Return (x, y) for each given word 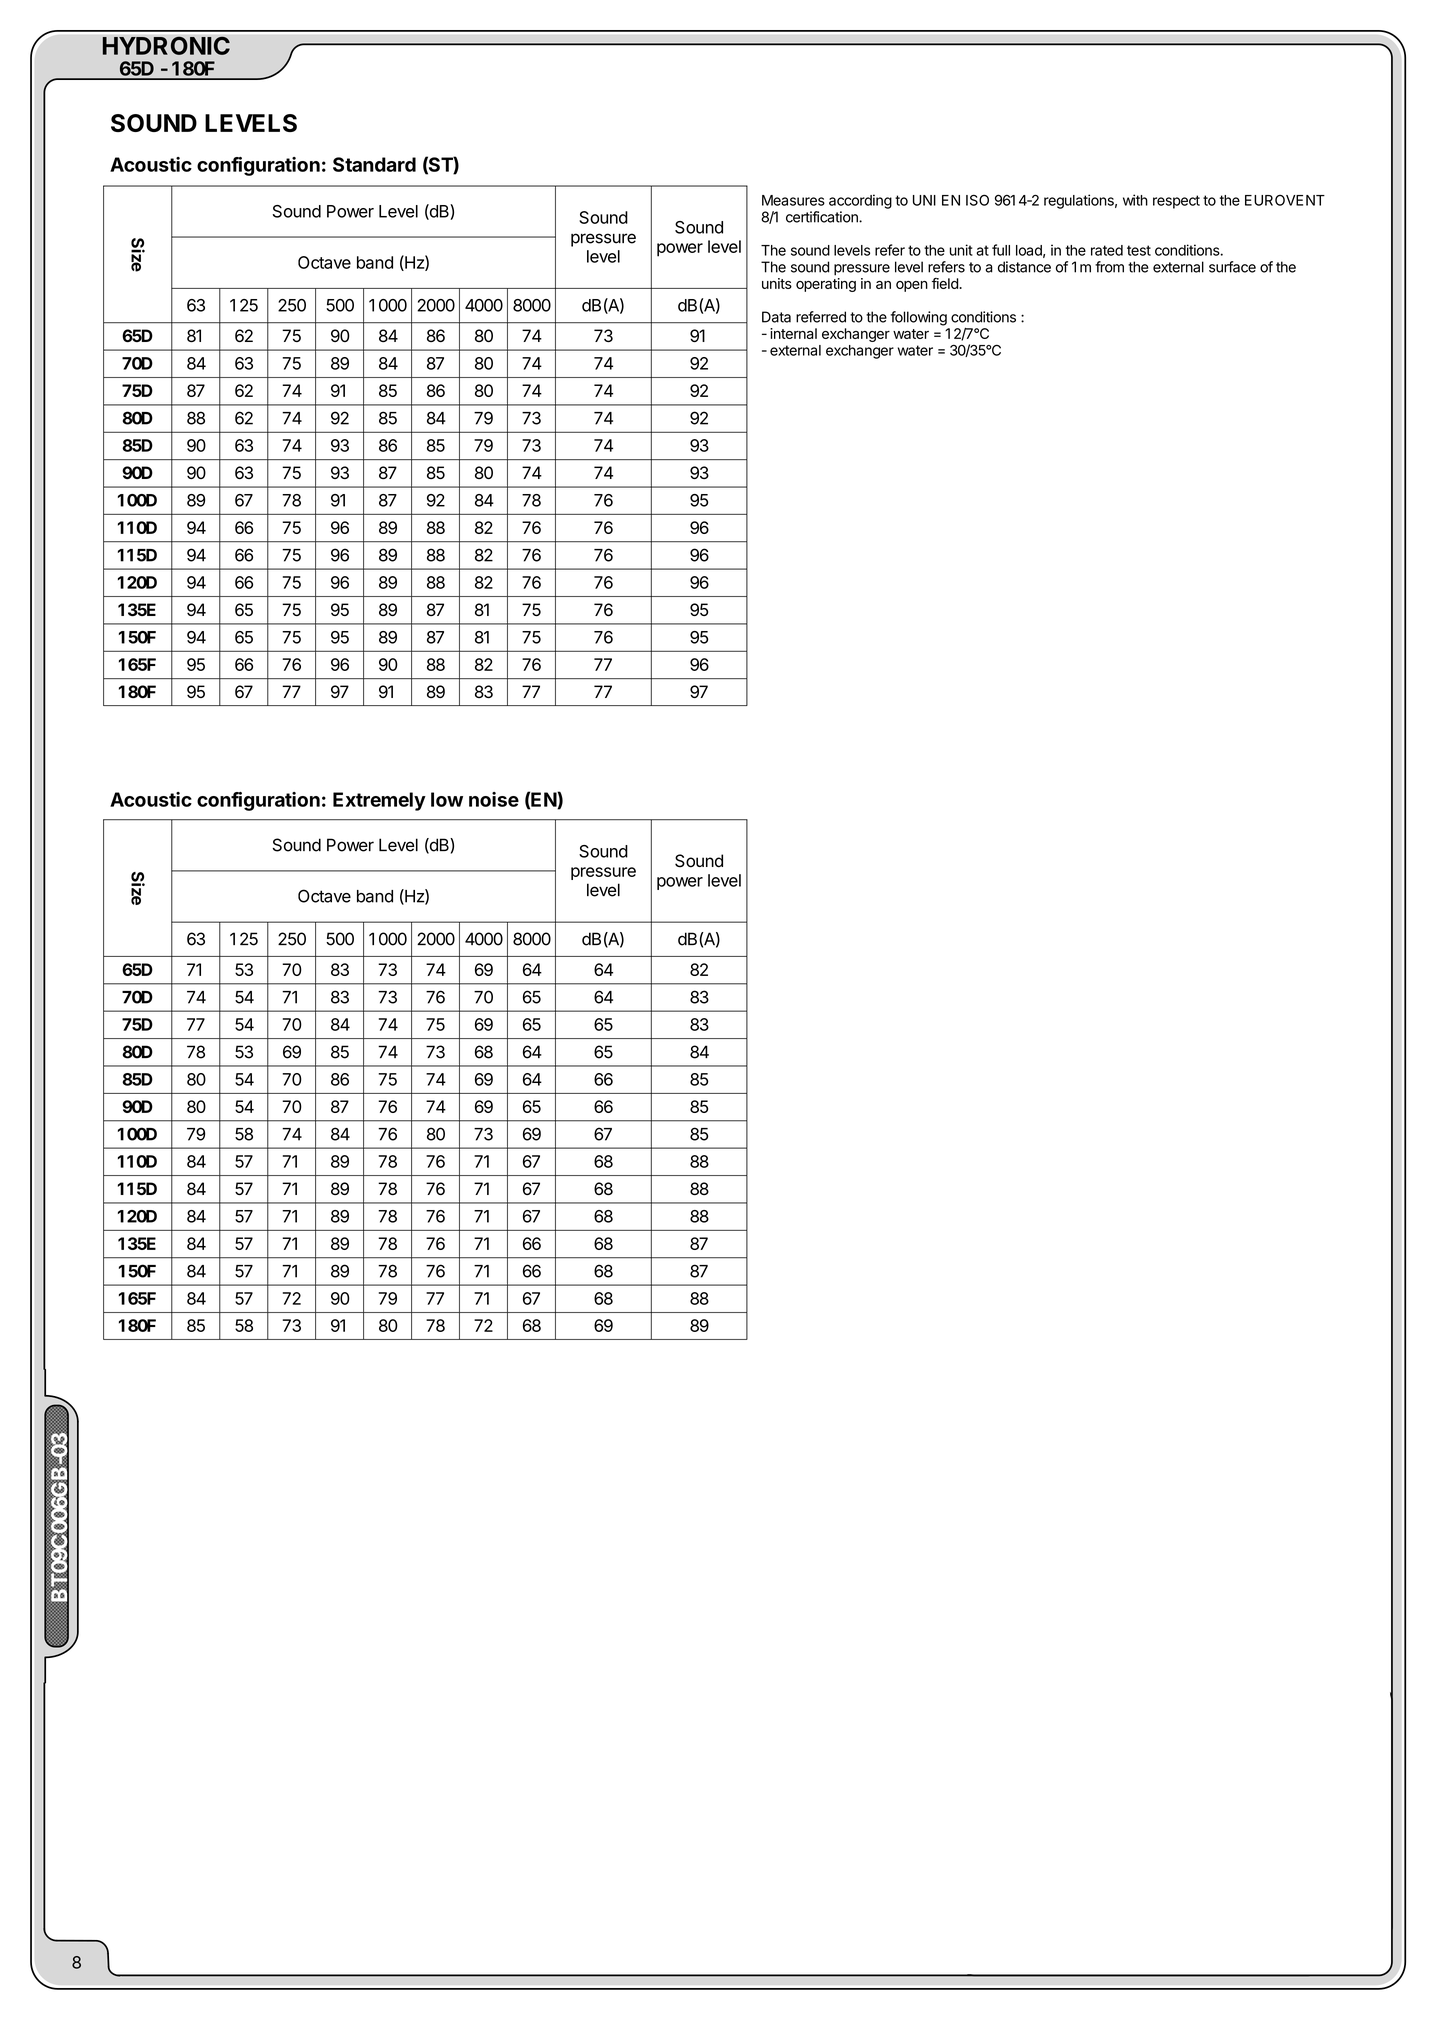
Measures (793, 200)
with (1135, 200)
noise (494, 799)
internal (793, 333)
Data (776, 317)
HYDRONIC (166, 45)
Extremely (379, 801)
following (919, 318)
